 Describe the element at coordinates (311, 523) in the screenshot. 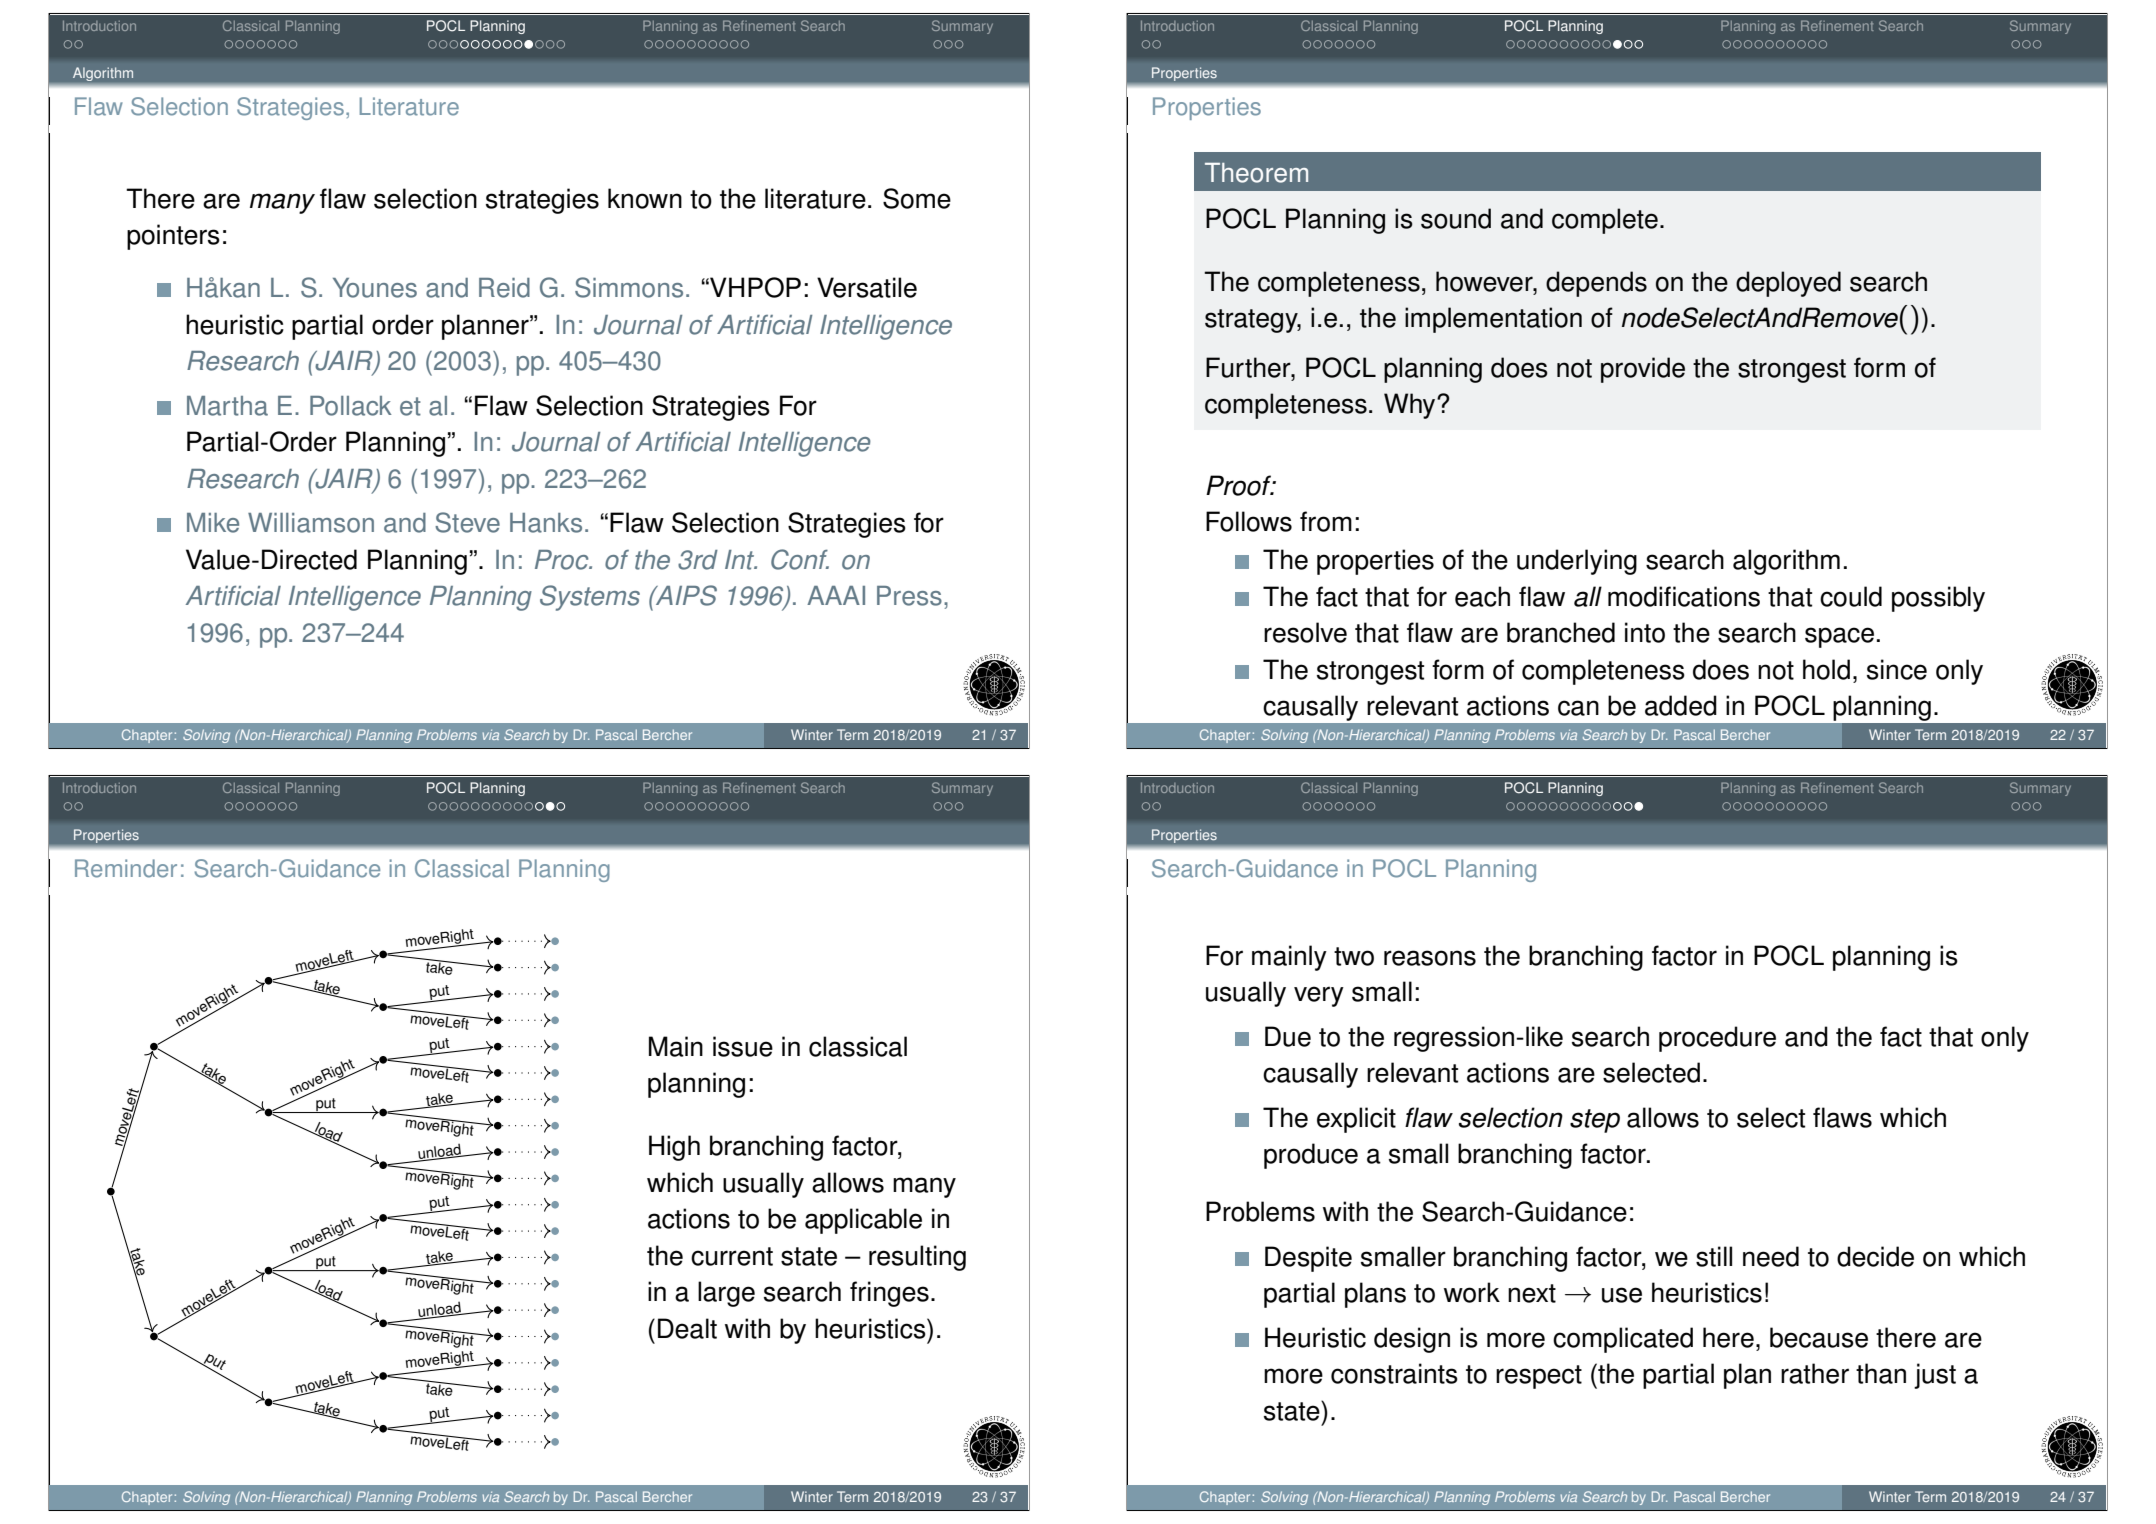

I see `Williamson` at that location.
